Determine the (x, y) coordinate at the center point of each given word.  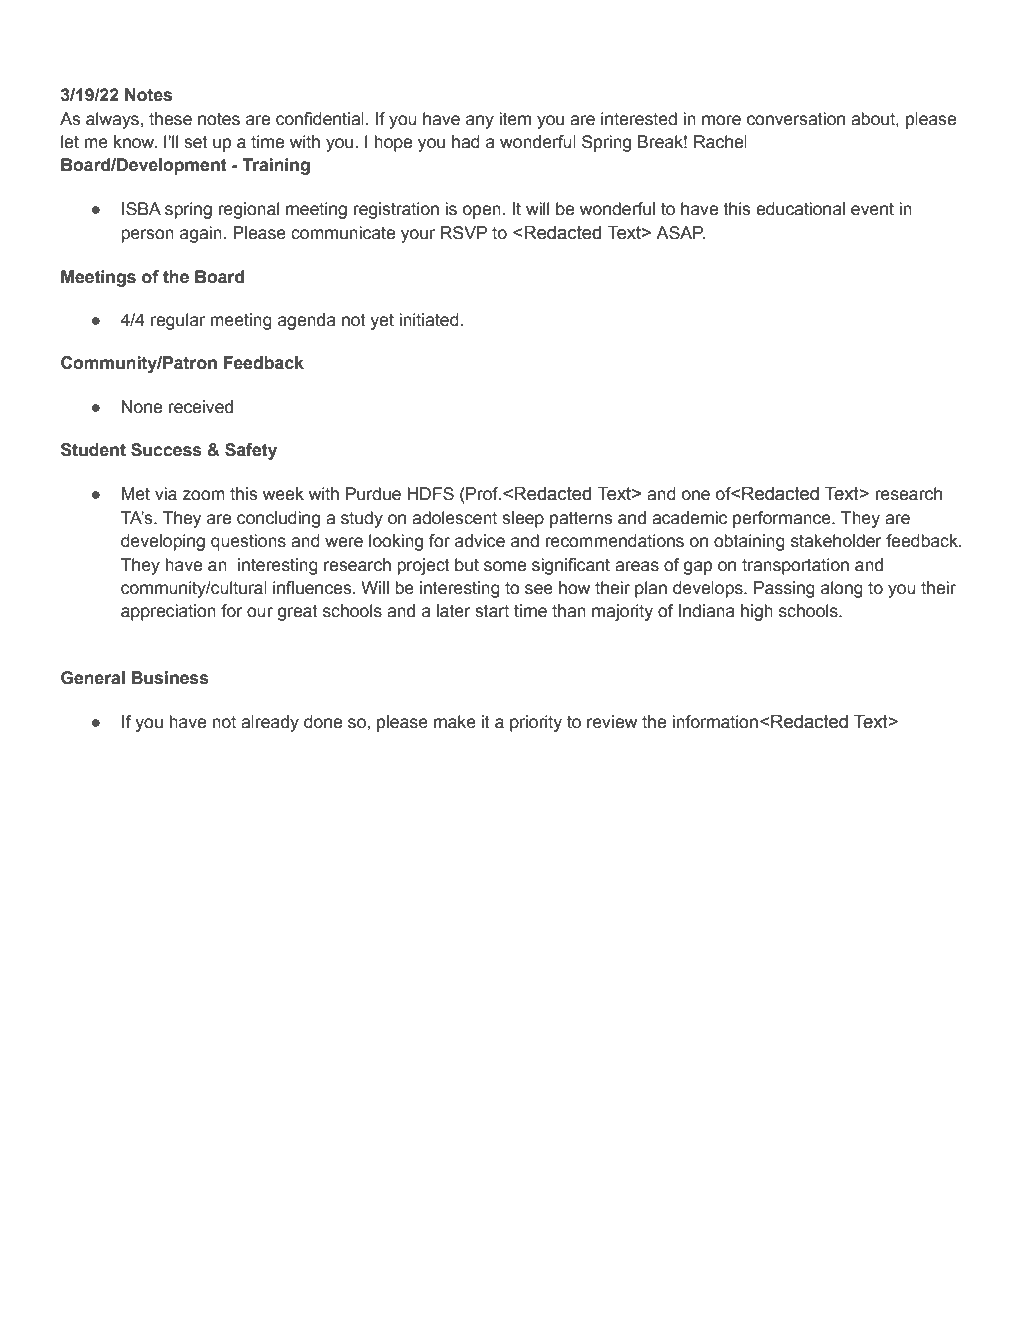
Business (170, 678)
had (466, 142)
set (196, 142)
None (142, 407)
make (455, 722)
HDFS (430, 494)
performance (783, 519)
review (612, 722)
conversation (796, 119)
